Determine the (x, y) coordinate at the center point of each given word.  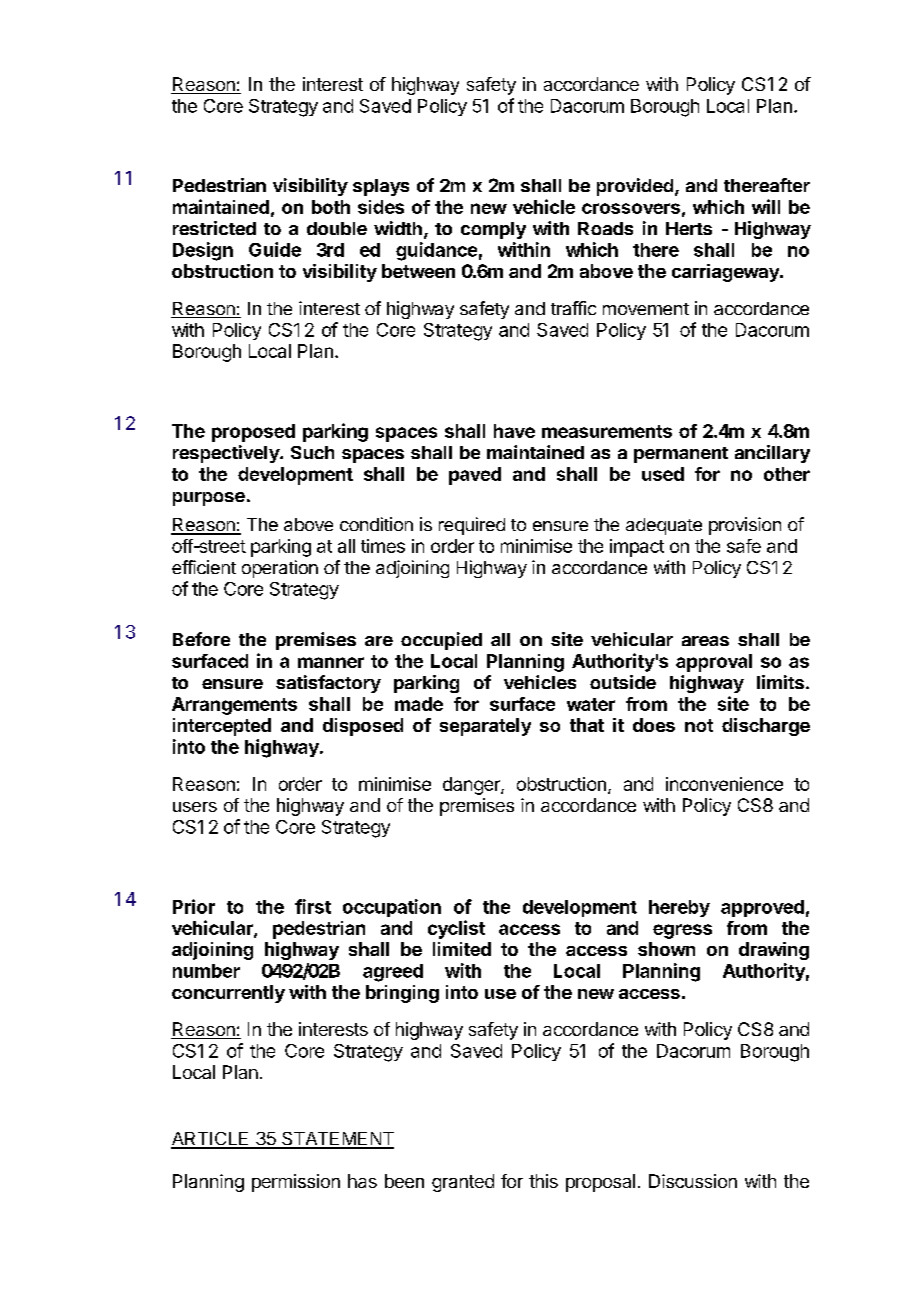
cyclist (456, 929)
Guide (275, 249)
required (472, 526)
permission (296, 1183)
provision (745, 526)
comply (493, 230)
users (195, 807)
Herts (689, 228)
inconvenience (724, 784)
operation (280, 569)
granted (463, 1183)
